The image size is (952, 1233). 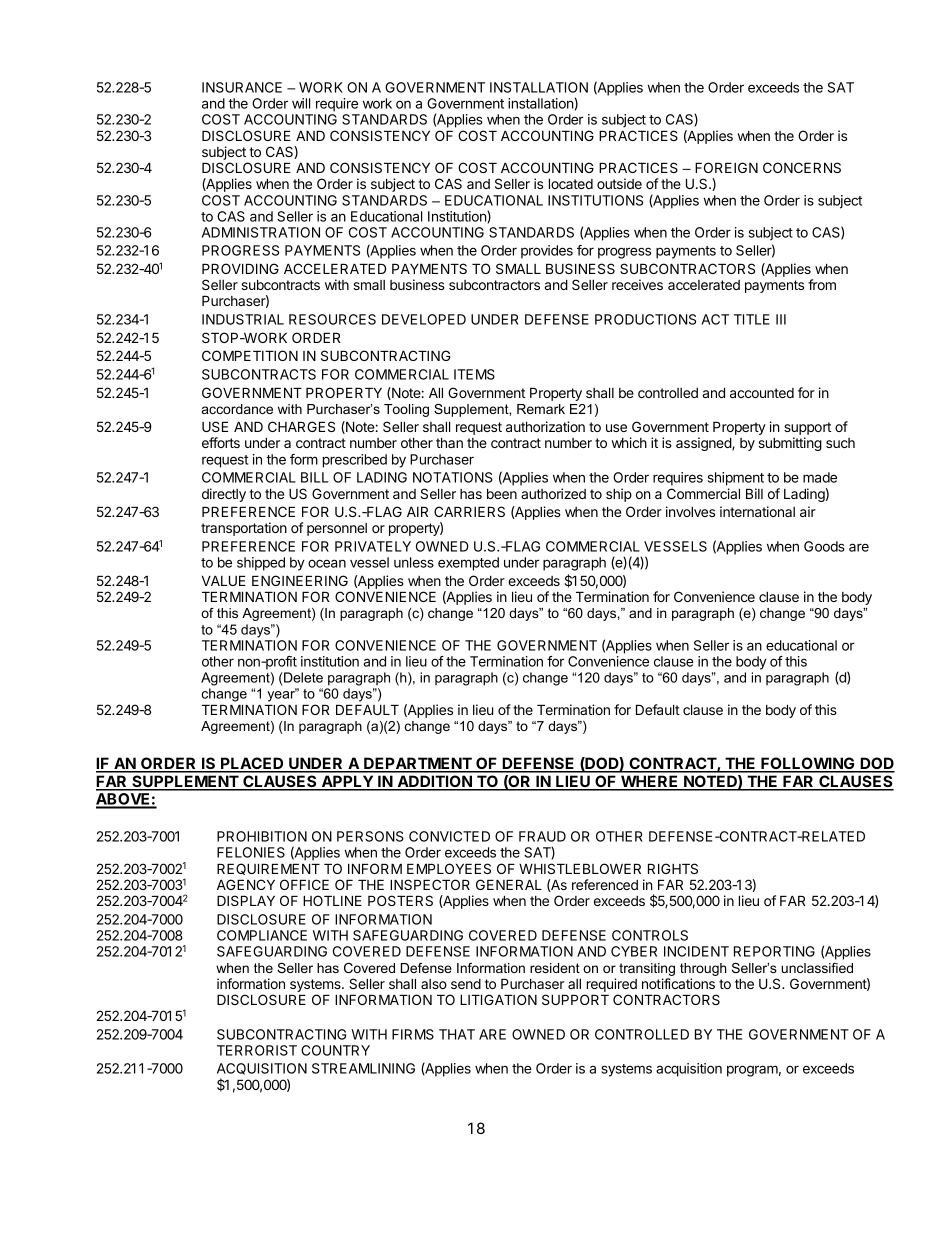 I want to click on ENGINEERING, so click(x=300, y=580).
